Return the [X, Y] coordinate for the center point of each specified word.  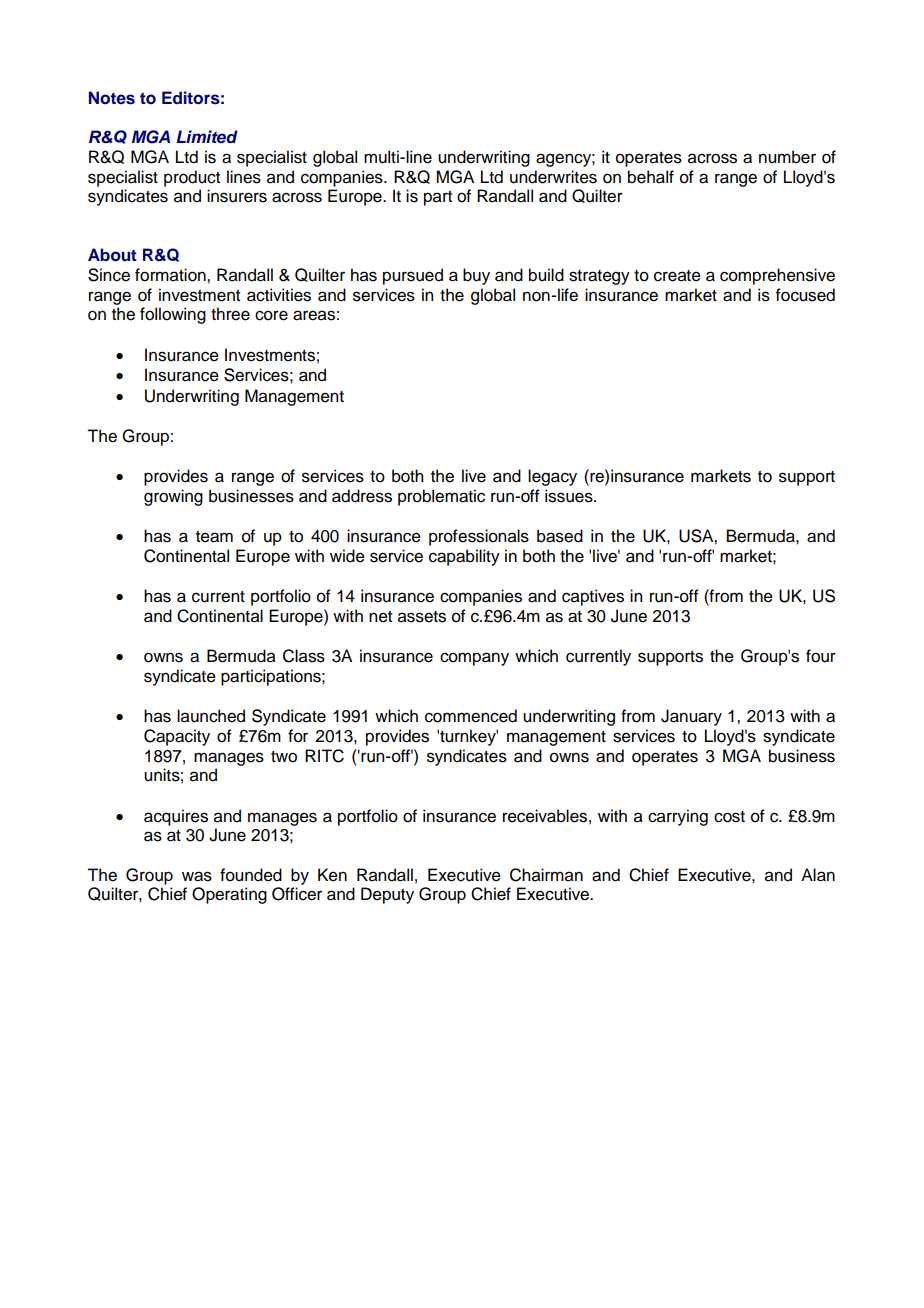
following [173, 315]
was [197, 876]
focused [805, 295]
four [821, 656]
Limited [207, 136]
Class [304, 656]
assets [422, 617]
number [787, 157]
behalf [651, 177]
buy [476, 276]
